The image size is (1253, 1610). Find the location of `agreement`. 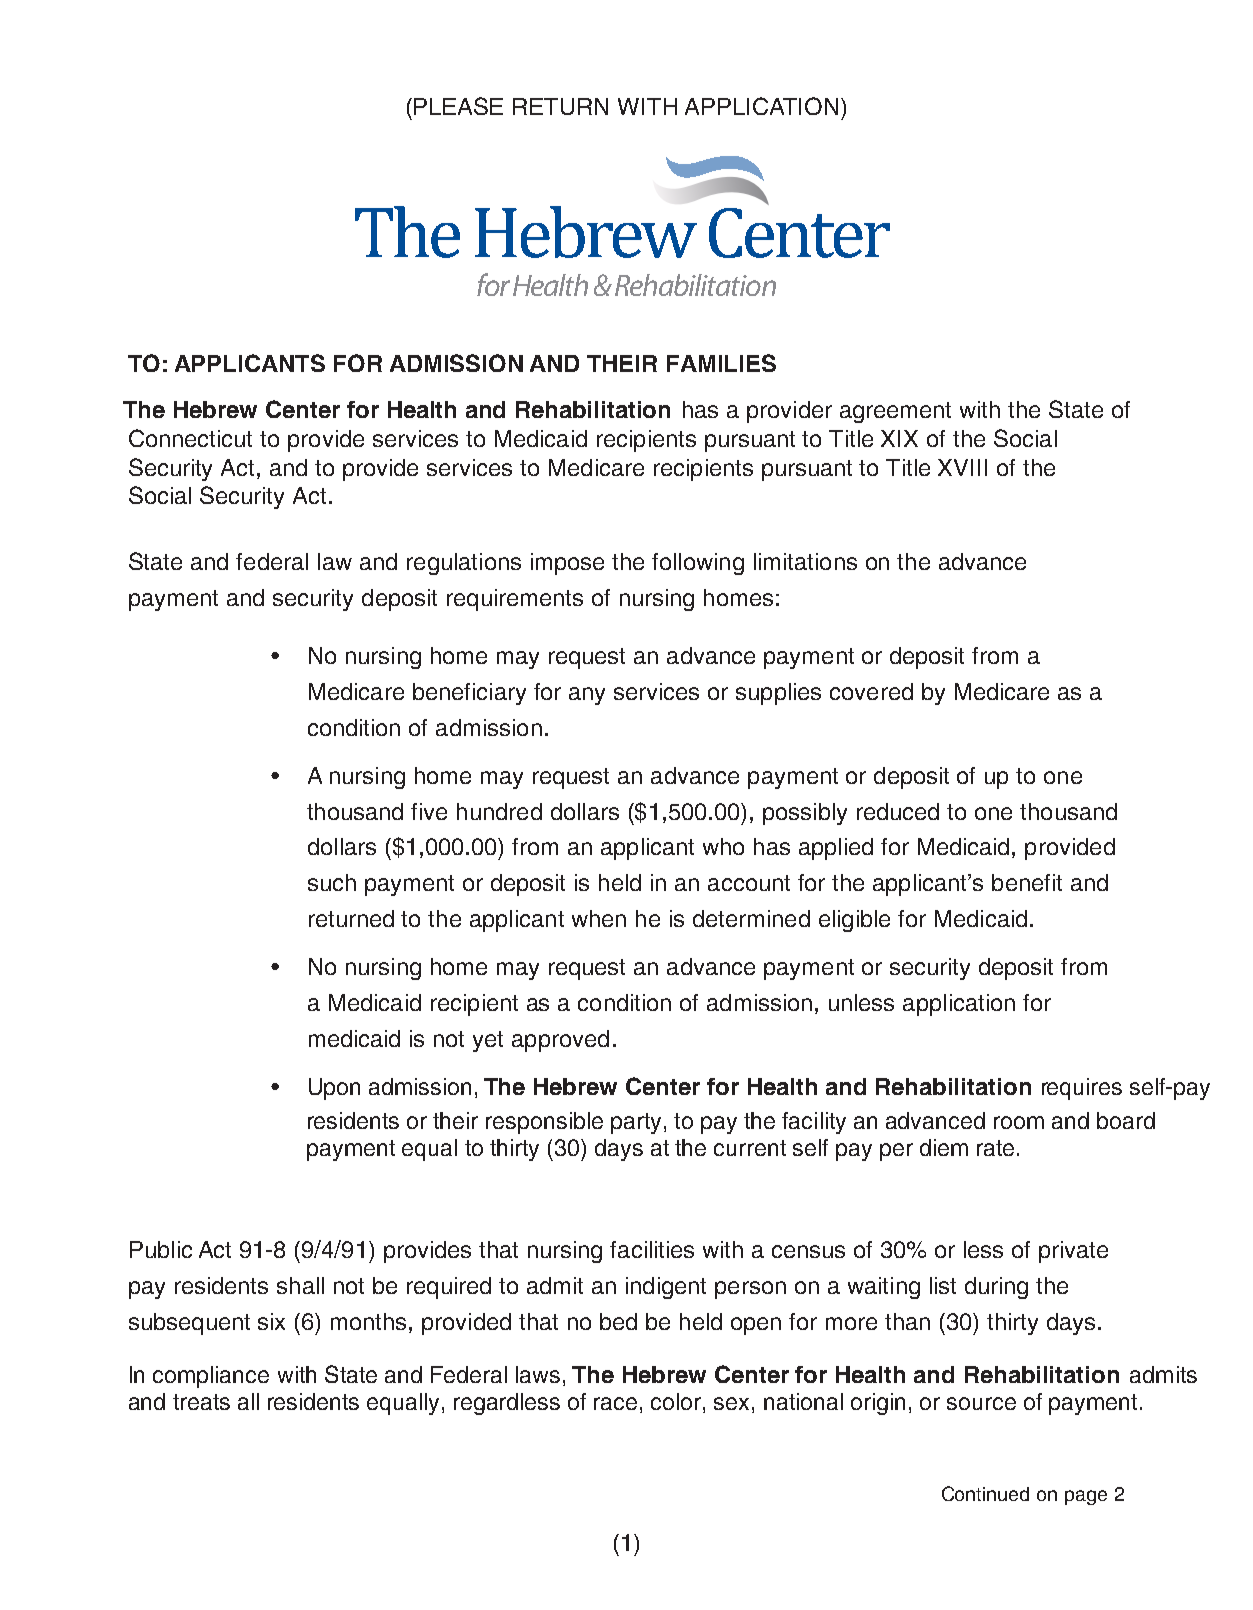

agreement is located at coordinates (895, 412).
